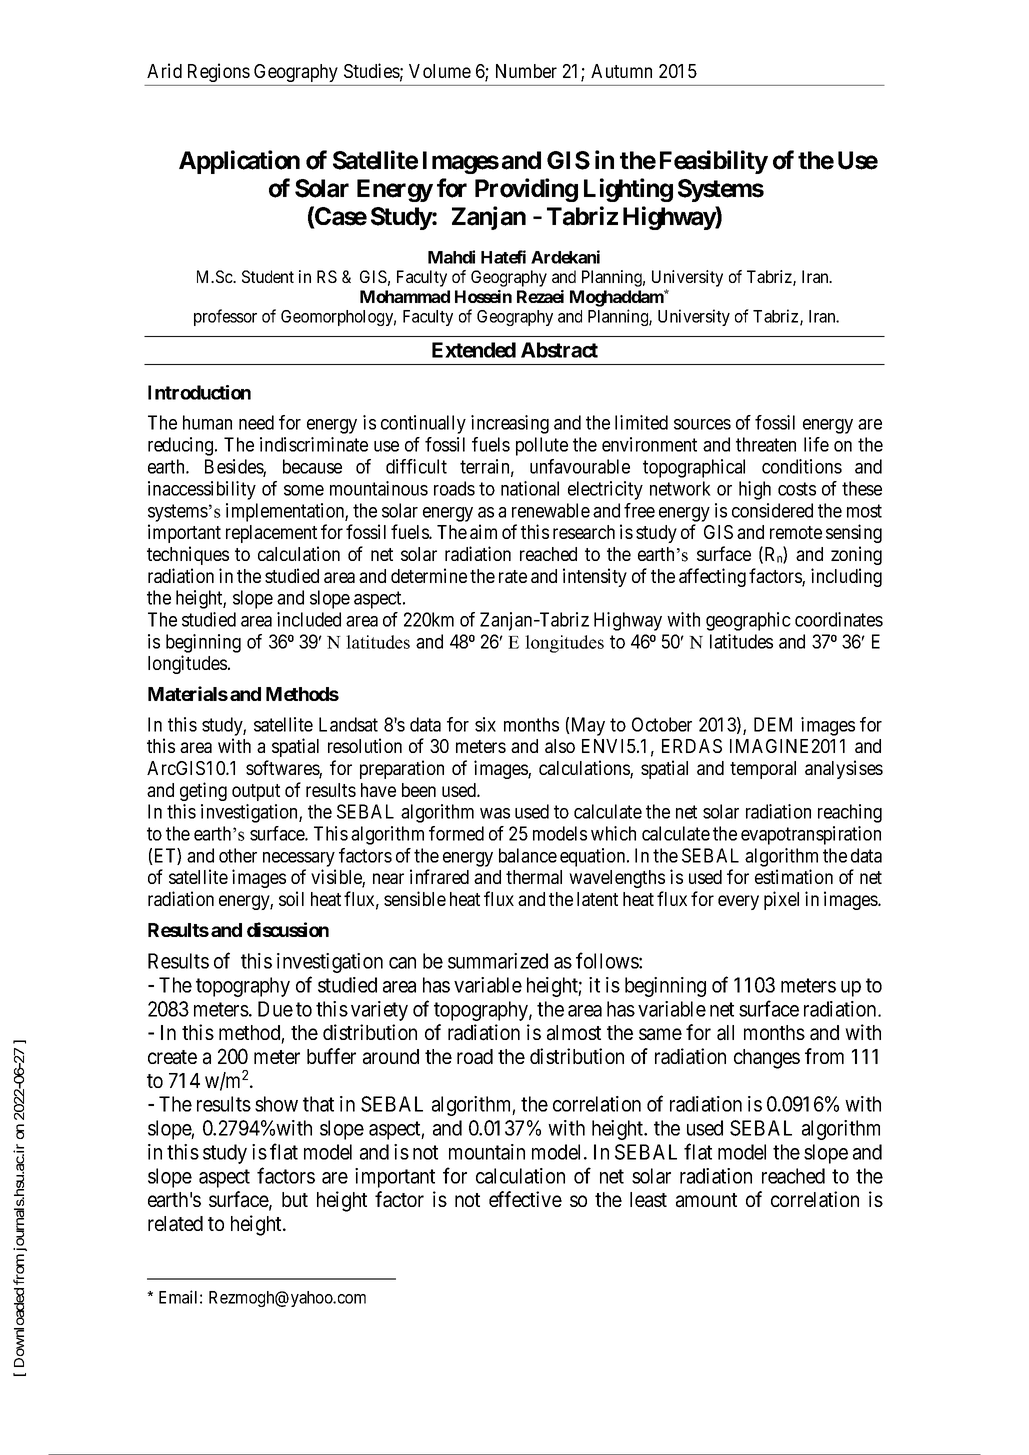  I want to click on Number, so click(526, 71).
